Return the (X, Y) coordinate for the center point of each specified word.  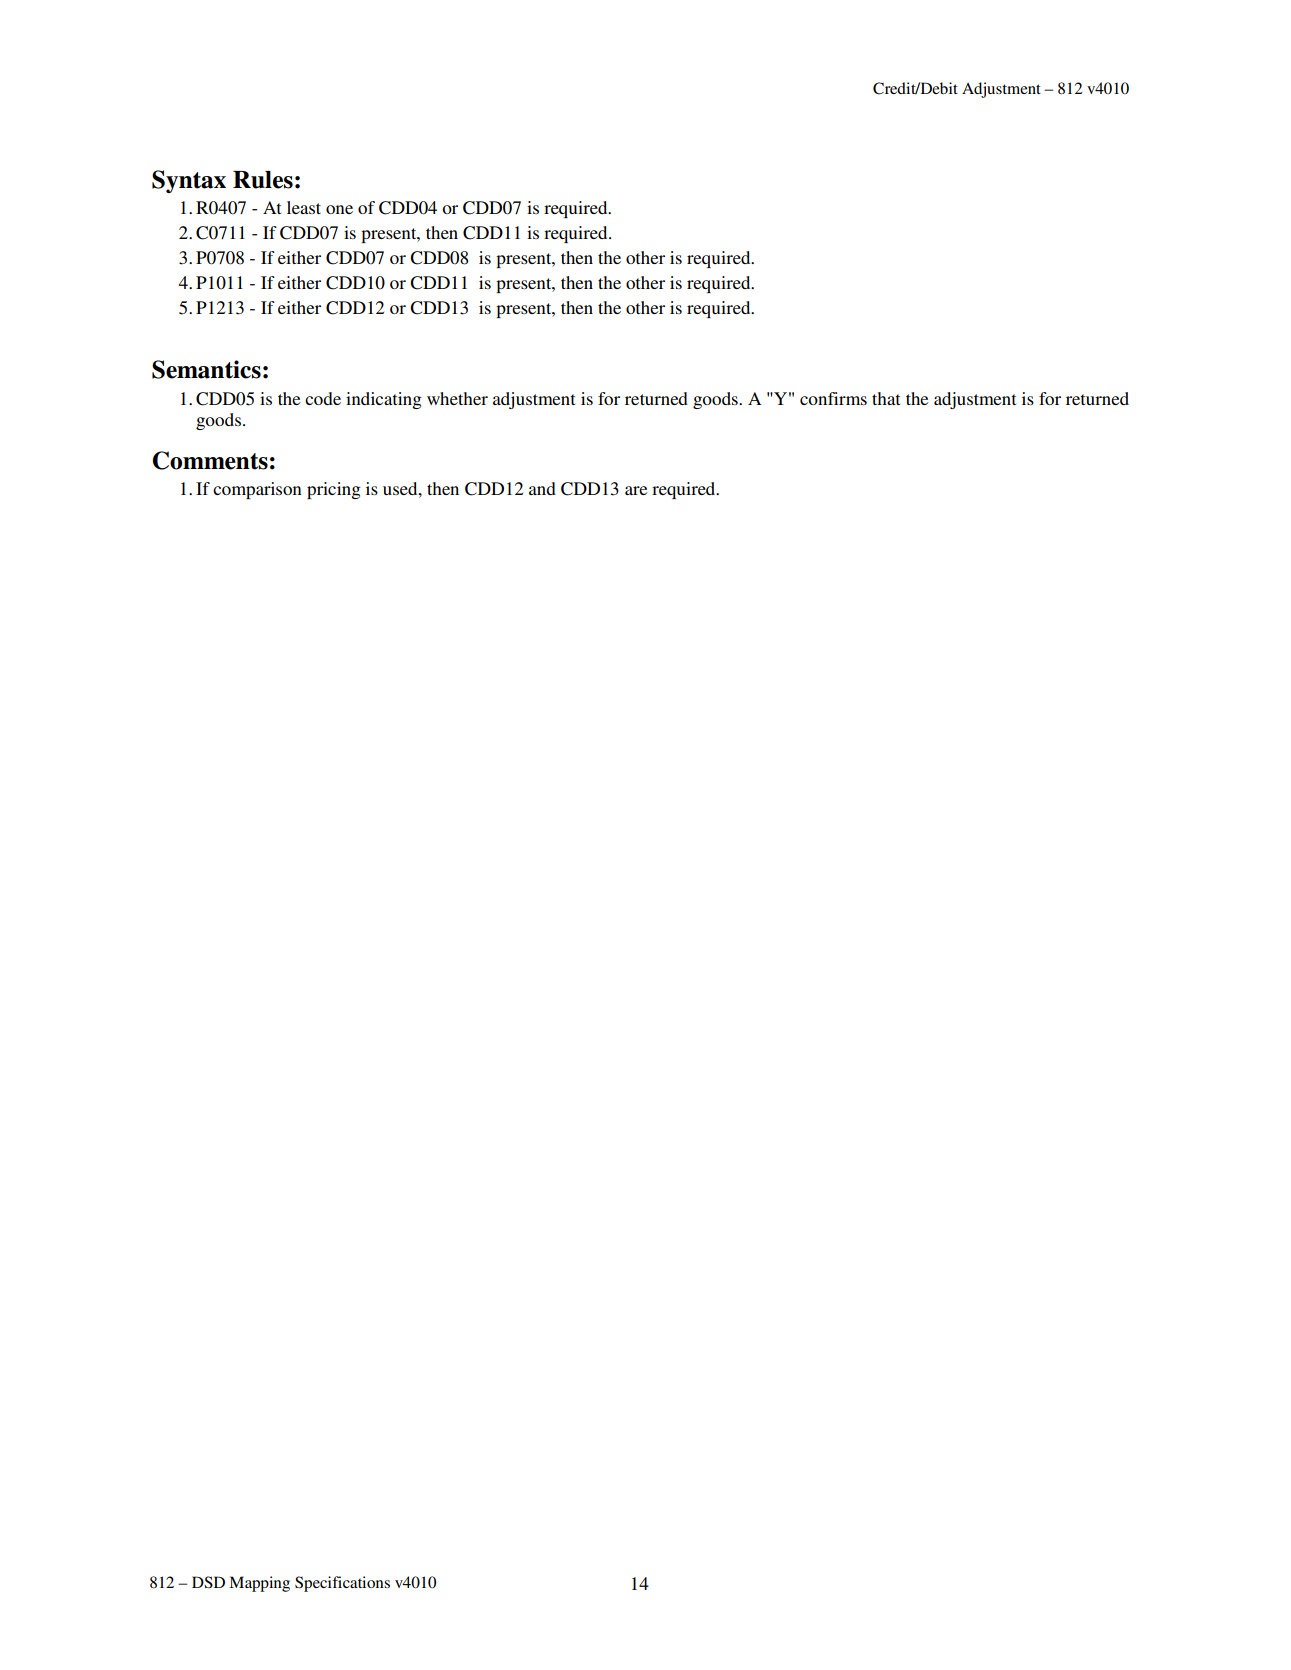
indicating (384, 400)
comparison (257, 490)
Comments (210, 460)
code (323, 398)
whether (457, 398)
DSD (208, 1582)
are (636, 490)
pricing (334, 490)
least (304, 207)
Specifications (342, 1584)
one (339, 209)
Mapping (259, 1584)
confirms (833, 398)
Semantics (206, 369)
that (886, 398)
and (542, 488)
